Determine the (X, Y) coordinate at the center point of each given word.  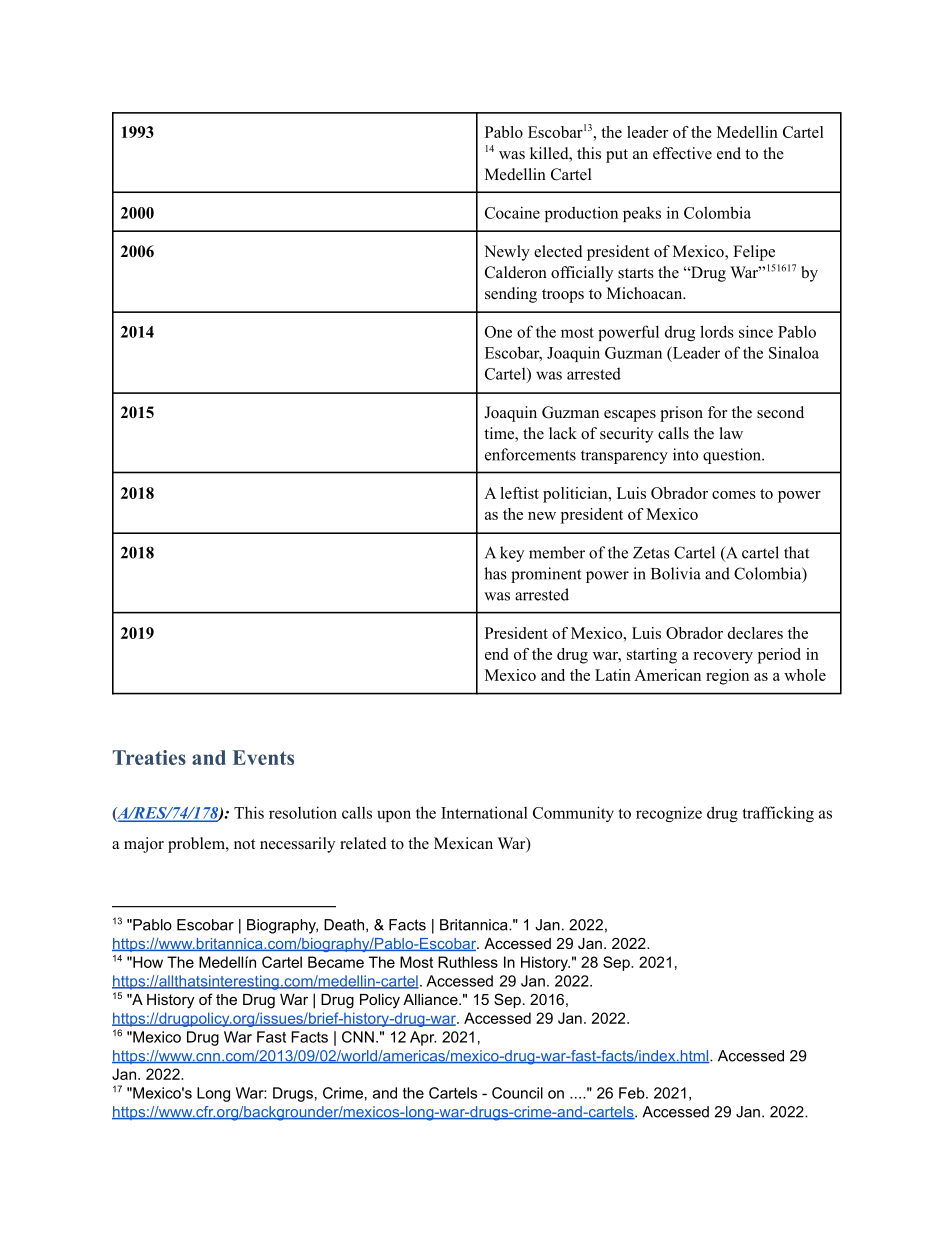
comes (734, 495)
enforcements (530, 454)
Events (263, 757)
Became (336, 962)
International (484, 812)
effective (682, 153)
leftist (519, 493)
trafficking (778, 814)
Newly (507, 253)
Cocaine (512, 212)
